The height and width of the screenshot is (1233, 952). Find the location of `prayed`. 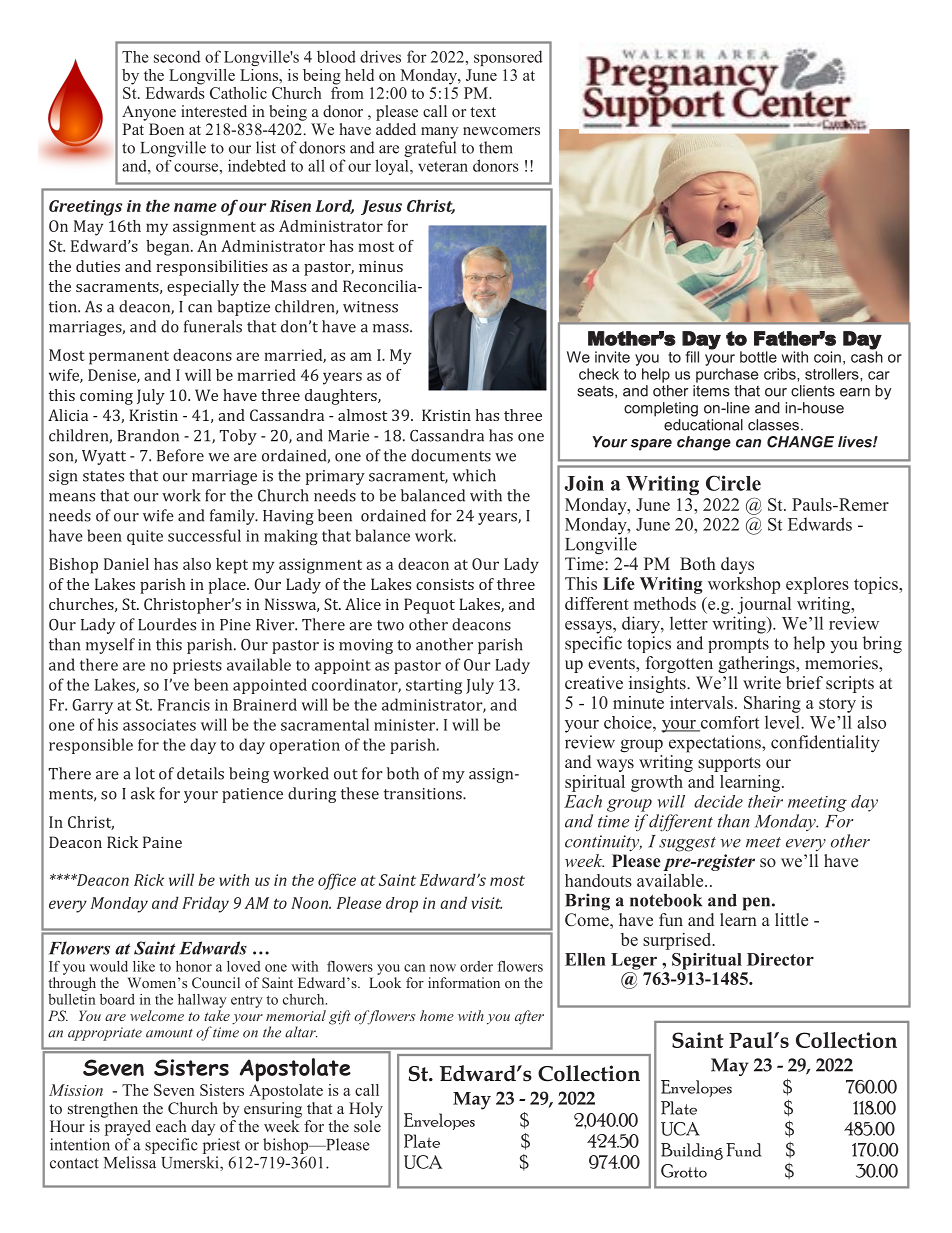

prayed is located at coordinates (128, 1128).
